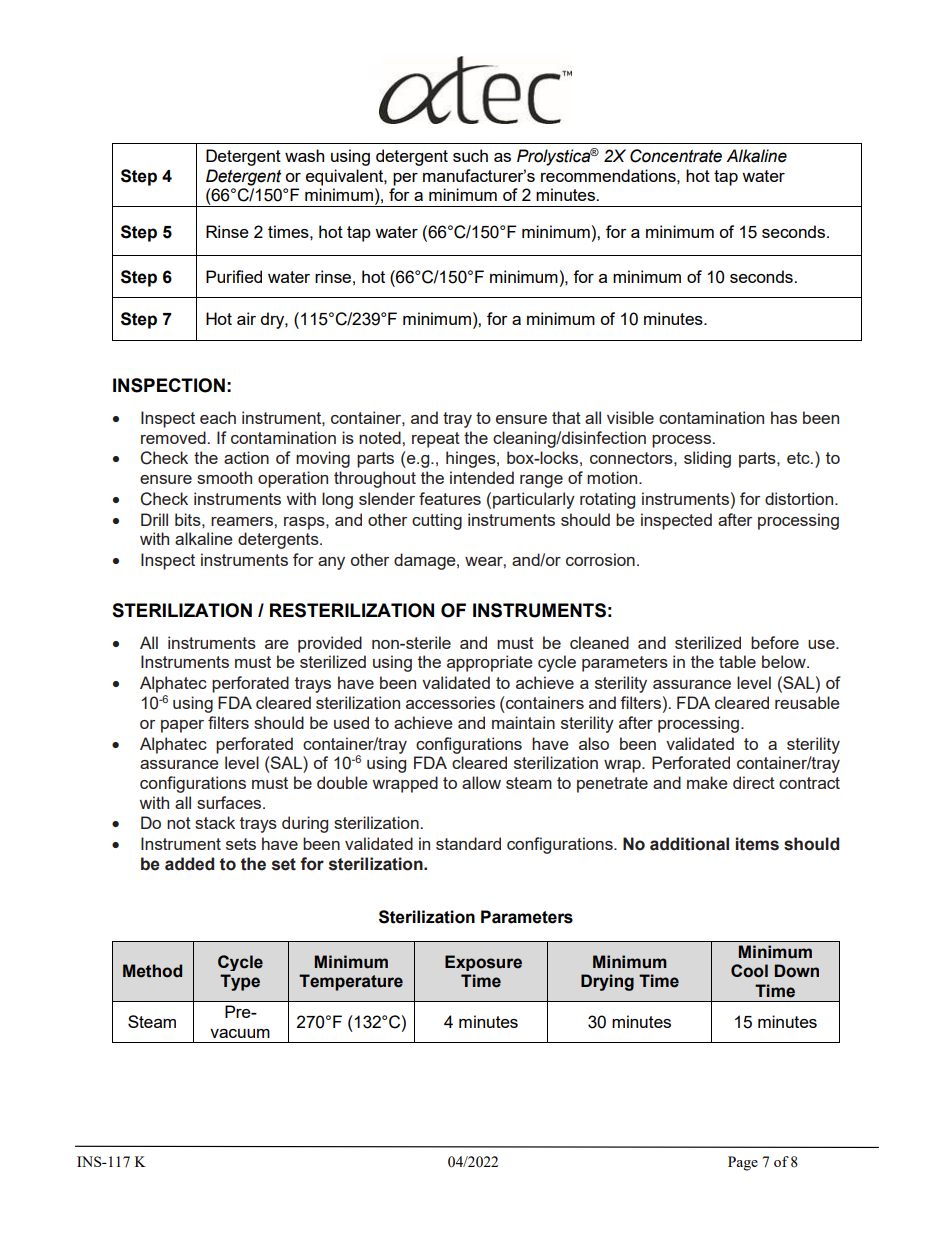  What do you see at coordinates (676, 156) in the screenshot?
I see `Concentrate` at bounding box center [676, 156].
